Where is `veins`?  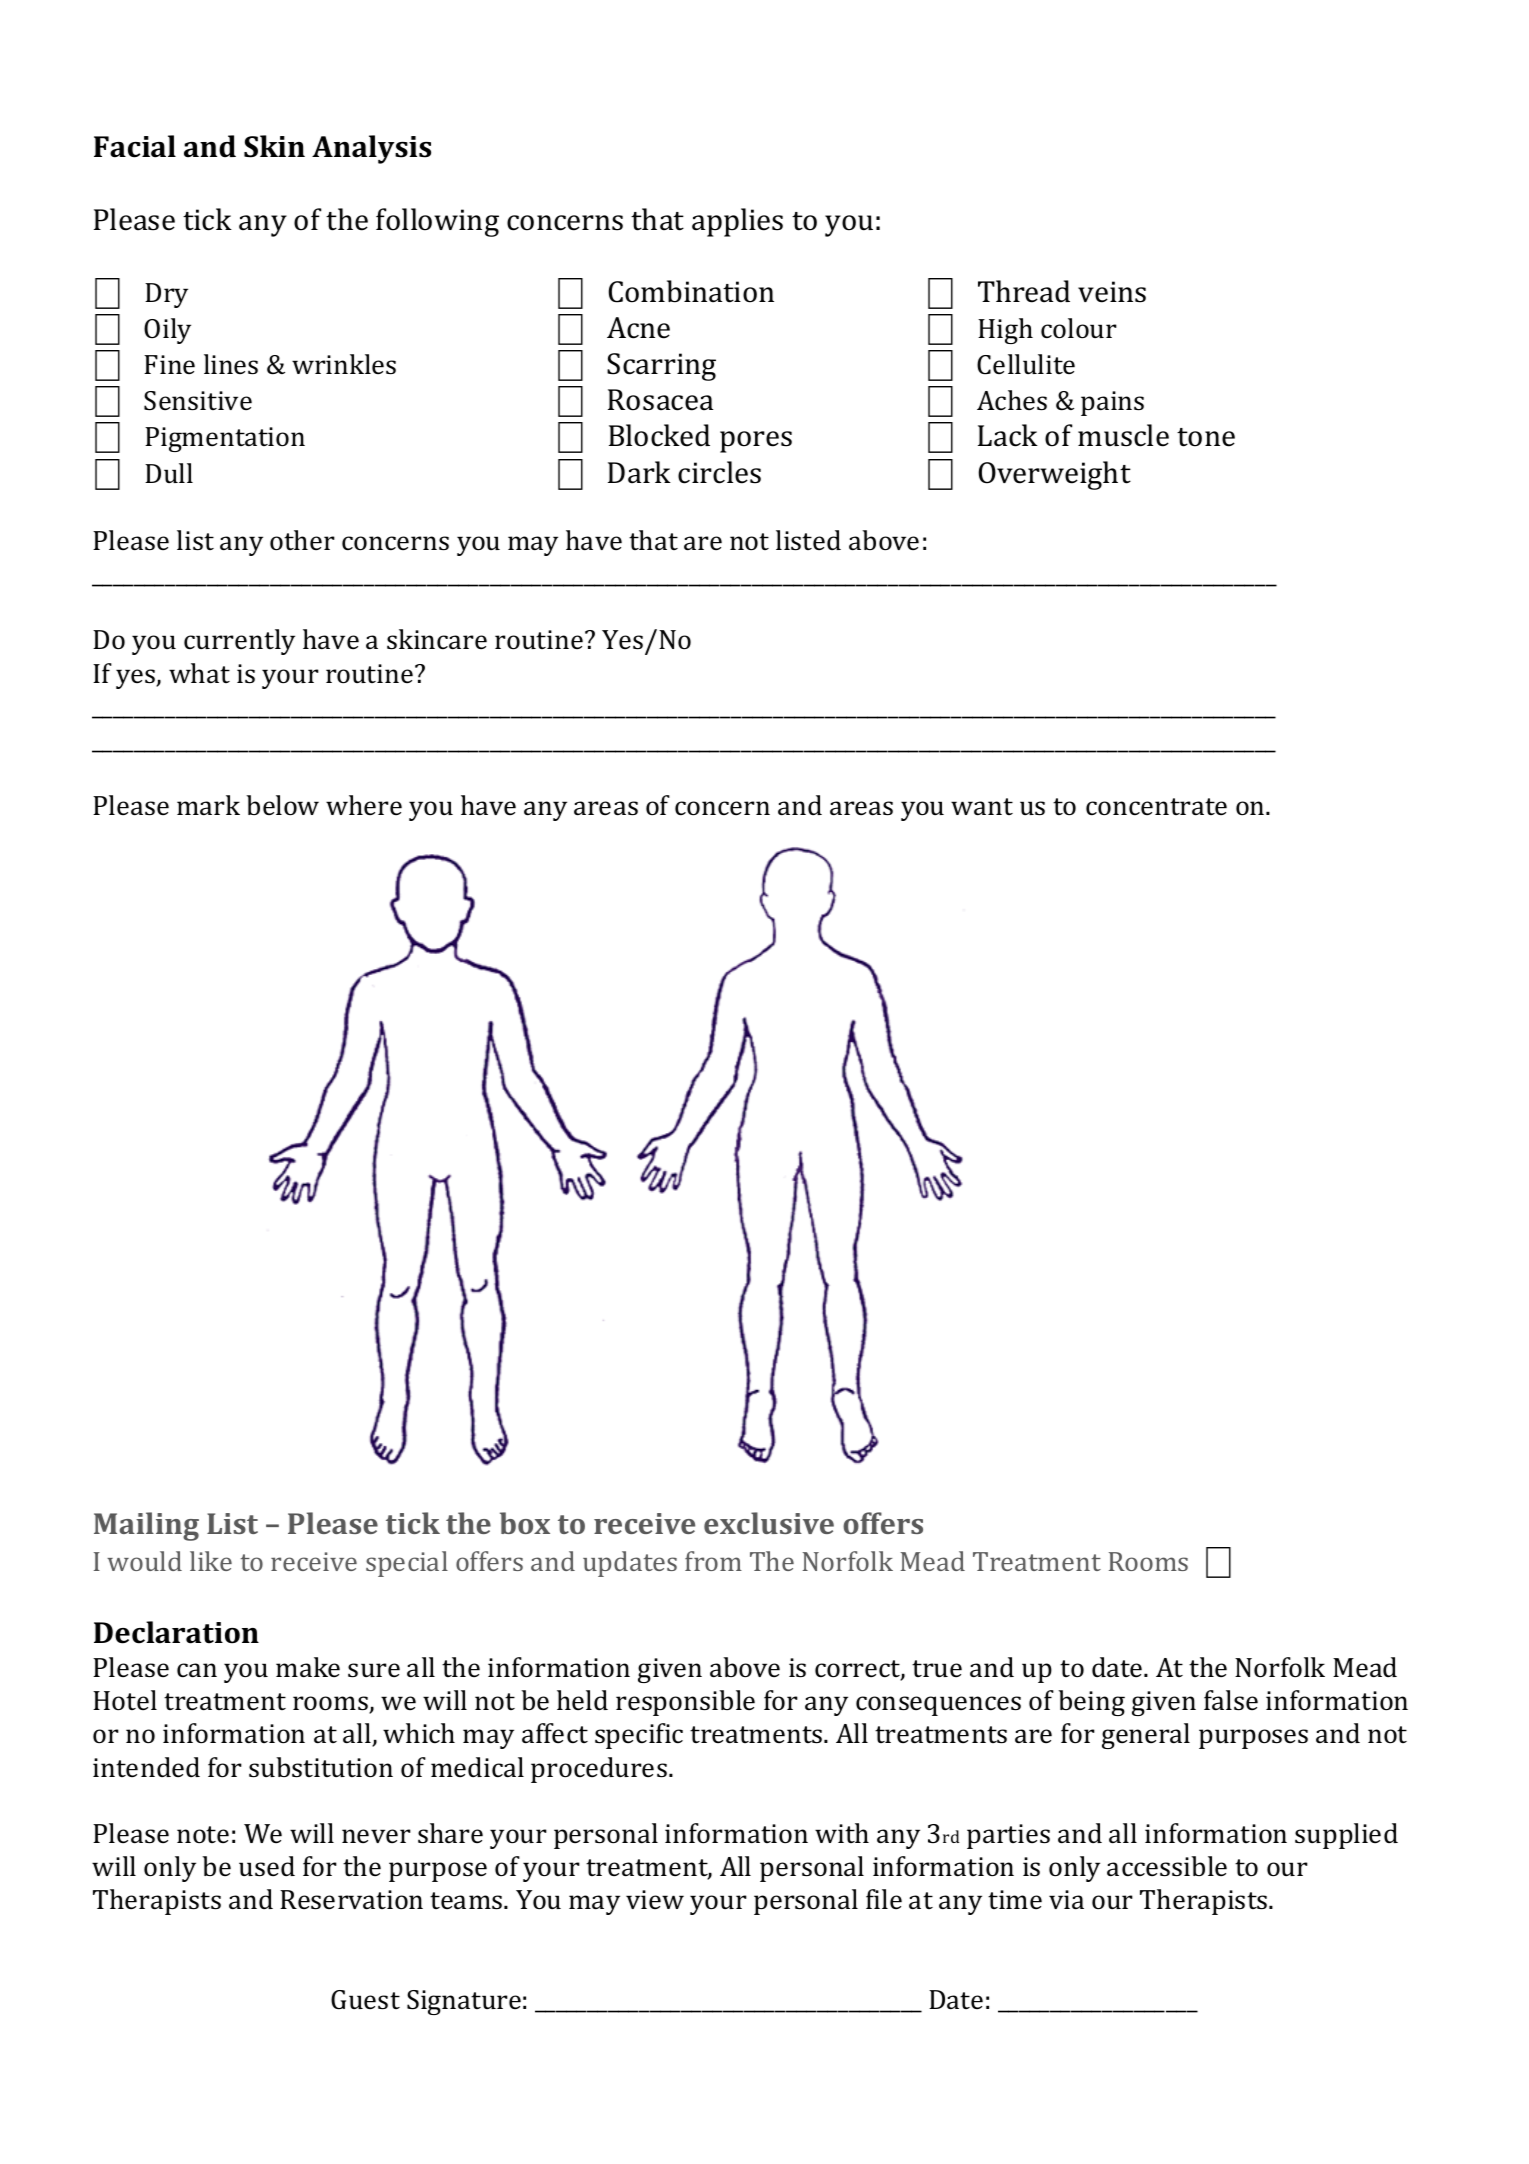 veins is located at coordinates (1112, 292).
